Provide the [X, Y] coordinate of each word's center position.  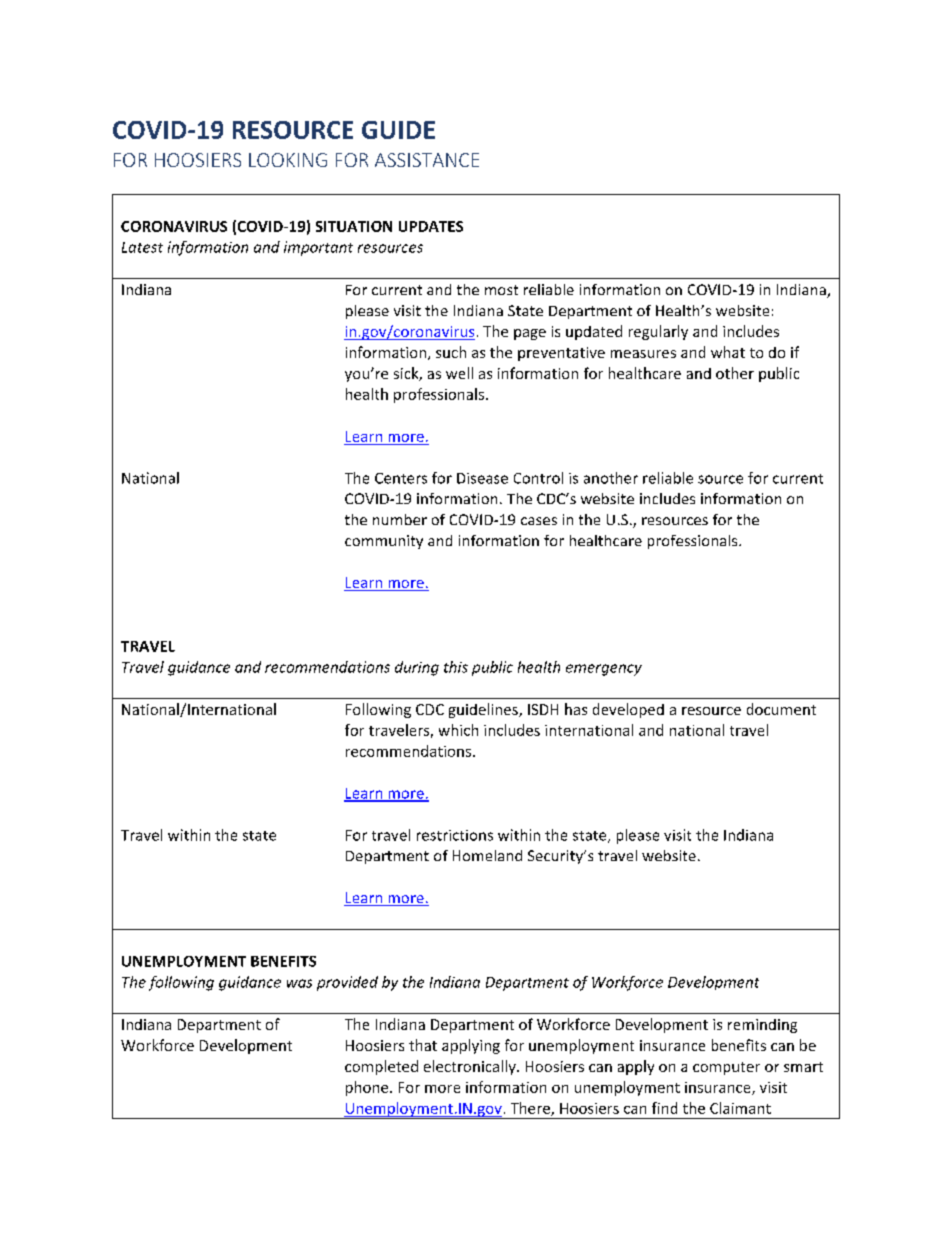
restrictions [455, 835]
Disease [482, 478]
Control [538, 478]
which [458, 730]
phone [368, 1088]
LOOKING [288, 160]
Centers [401, 478]
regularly [658, 332]
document [781, 709]
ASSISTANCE [427, 160]
